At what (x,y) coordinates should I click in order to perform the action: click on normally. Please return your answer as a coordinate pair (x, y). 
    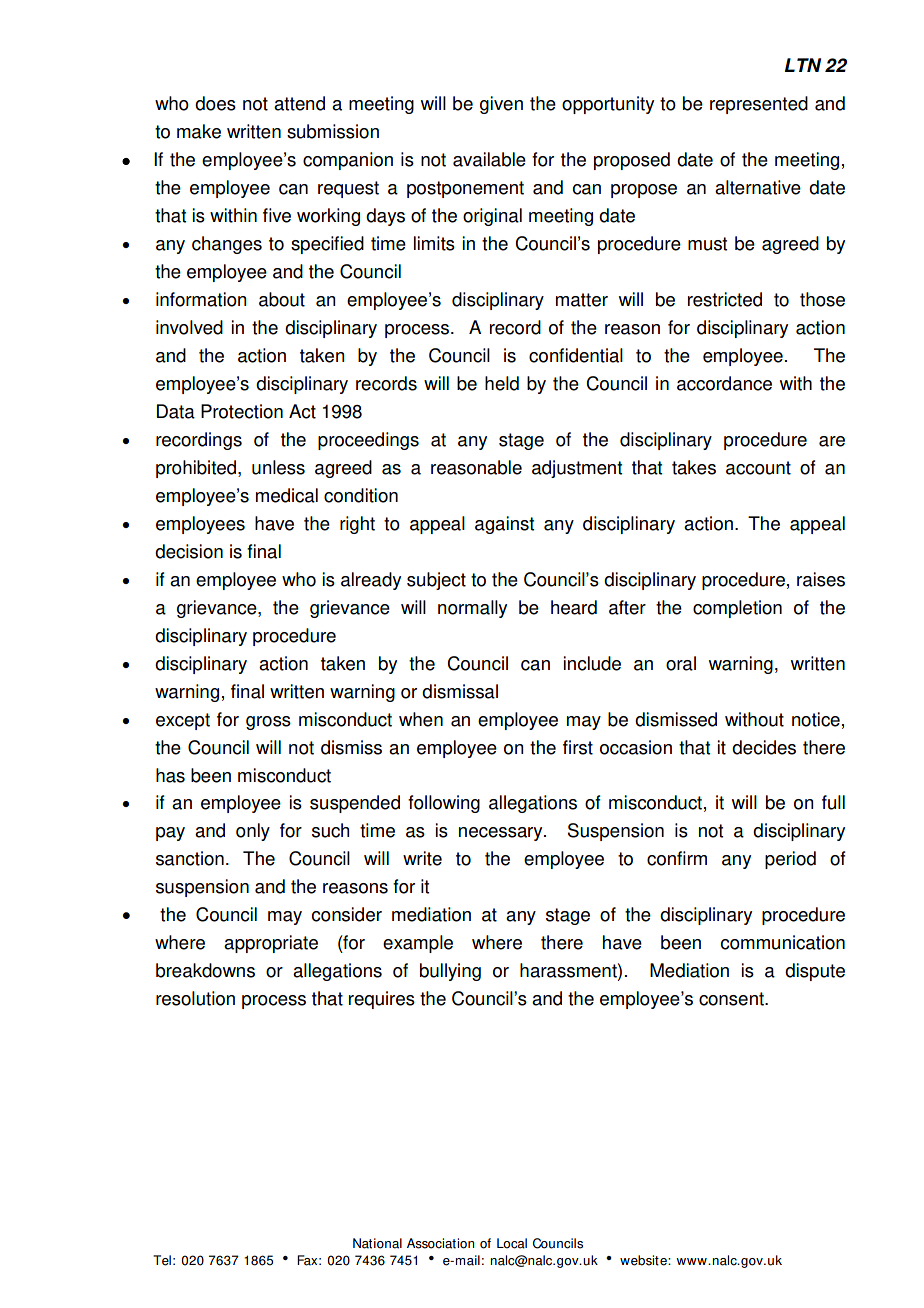
    Looking at the image, I should click on (472, 609).
